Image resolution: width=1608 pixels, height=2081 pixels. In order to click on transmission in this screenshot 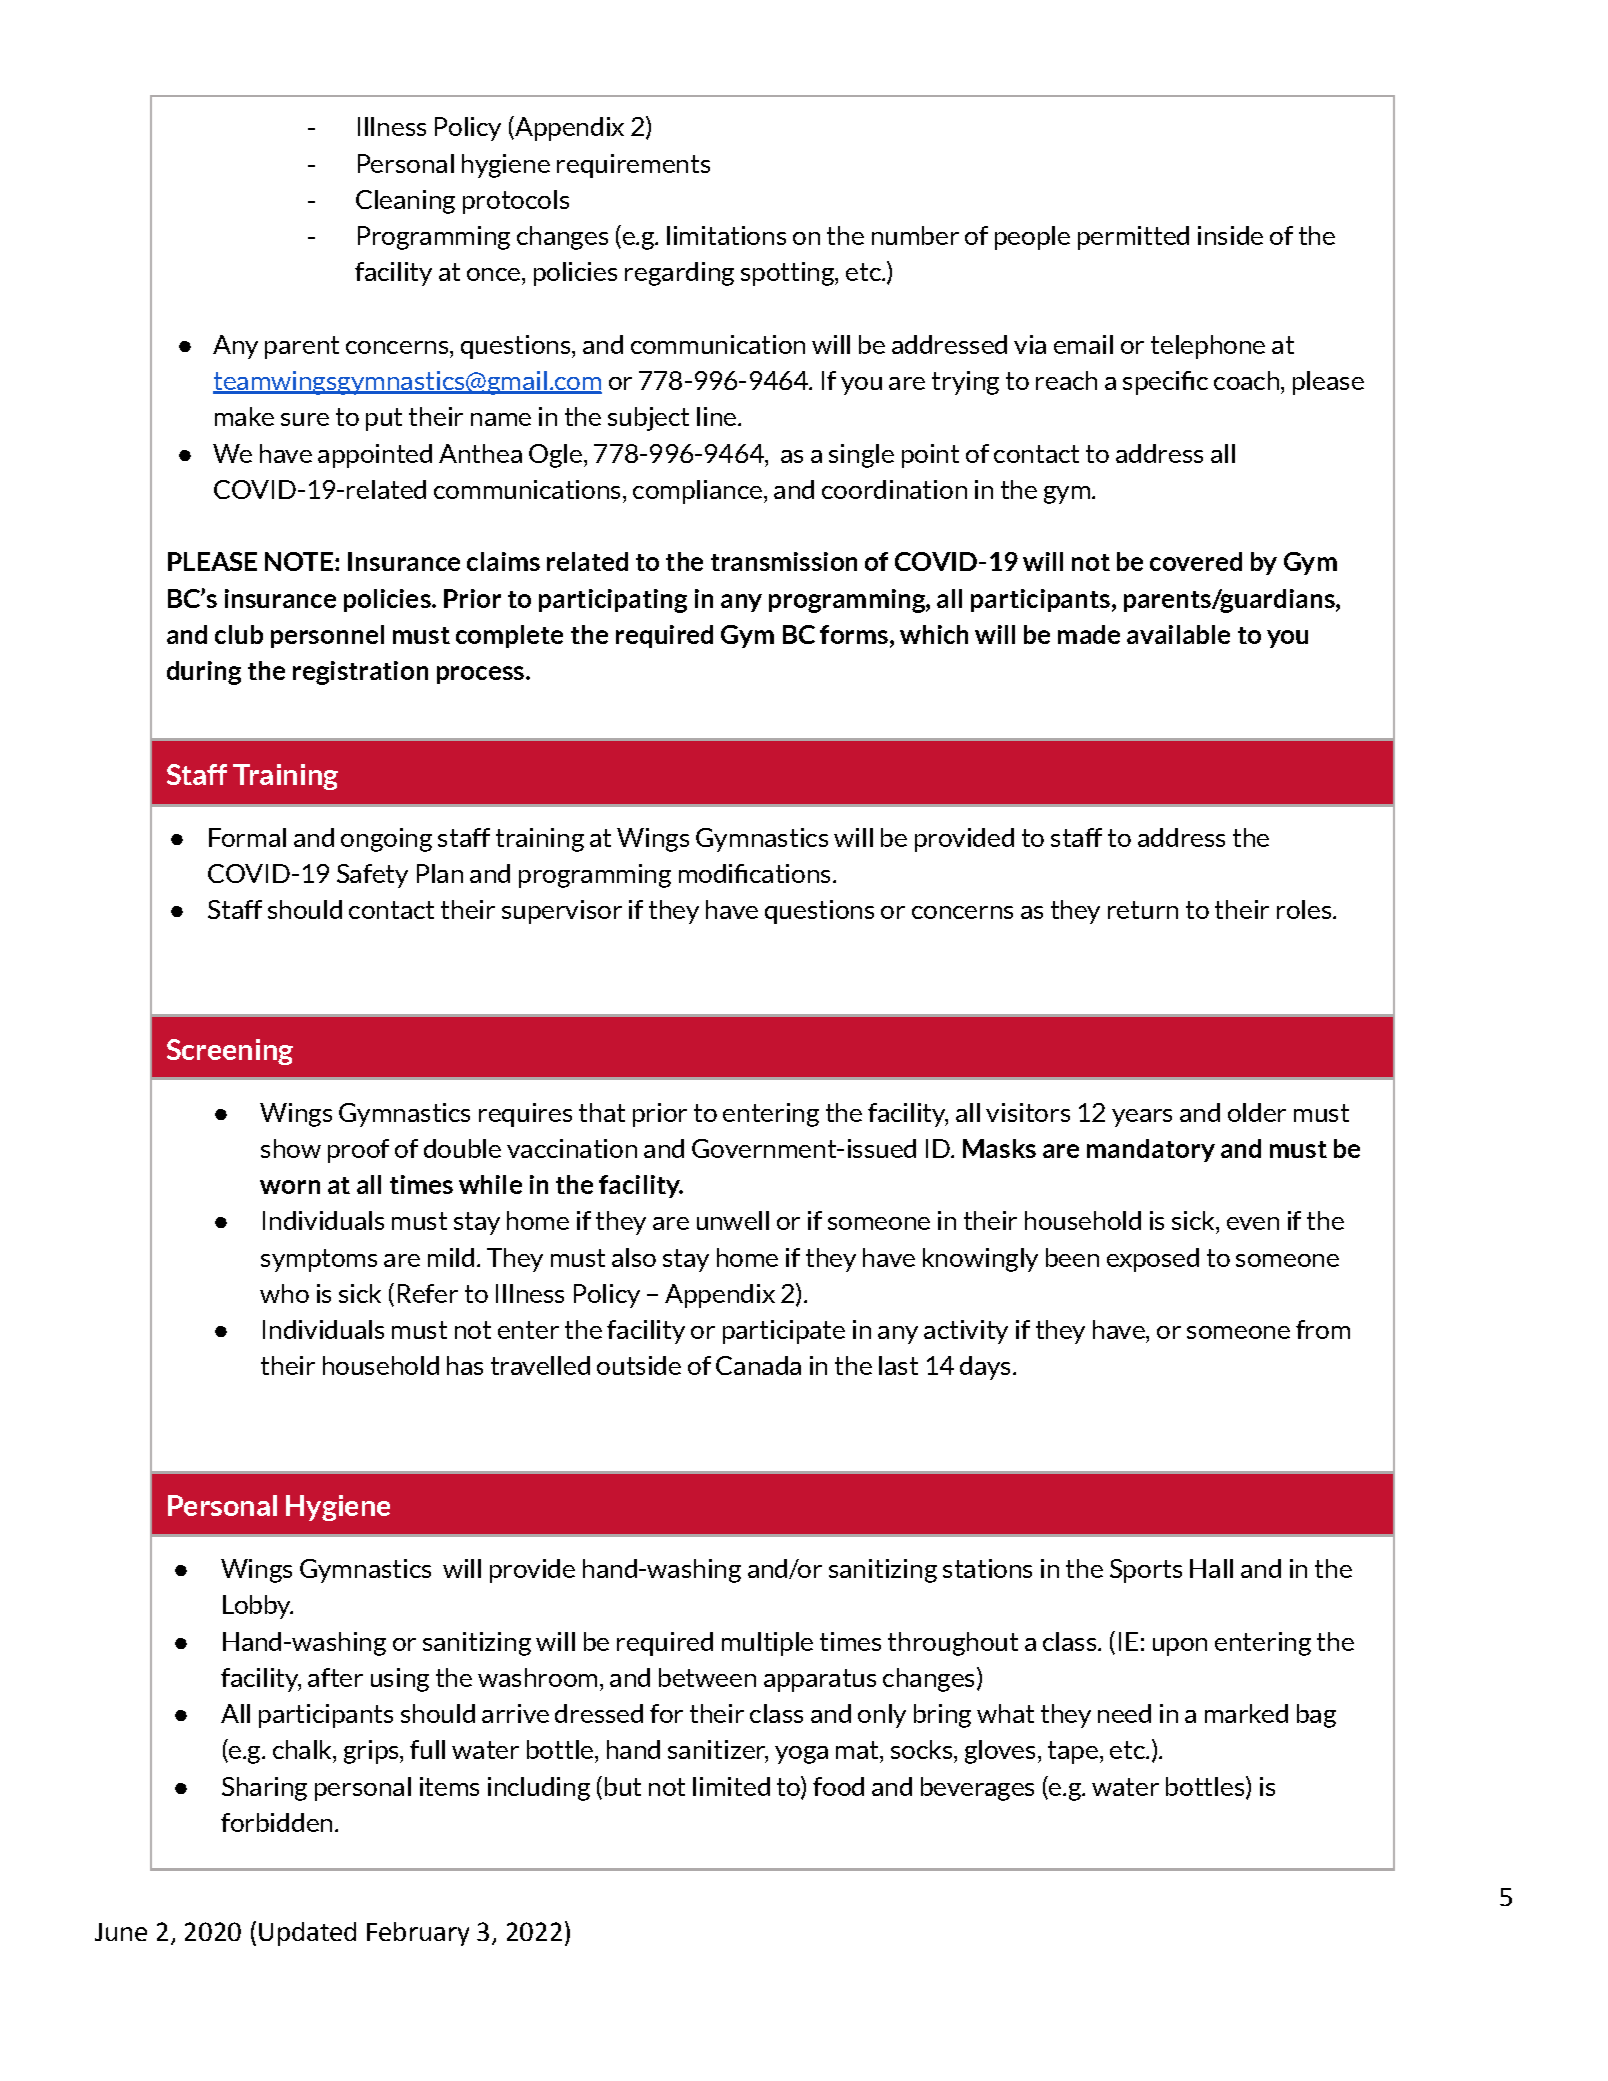, I will do `click(784, 561)`.
